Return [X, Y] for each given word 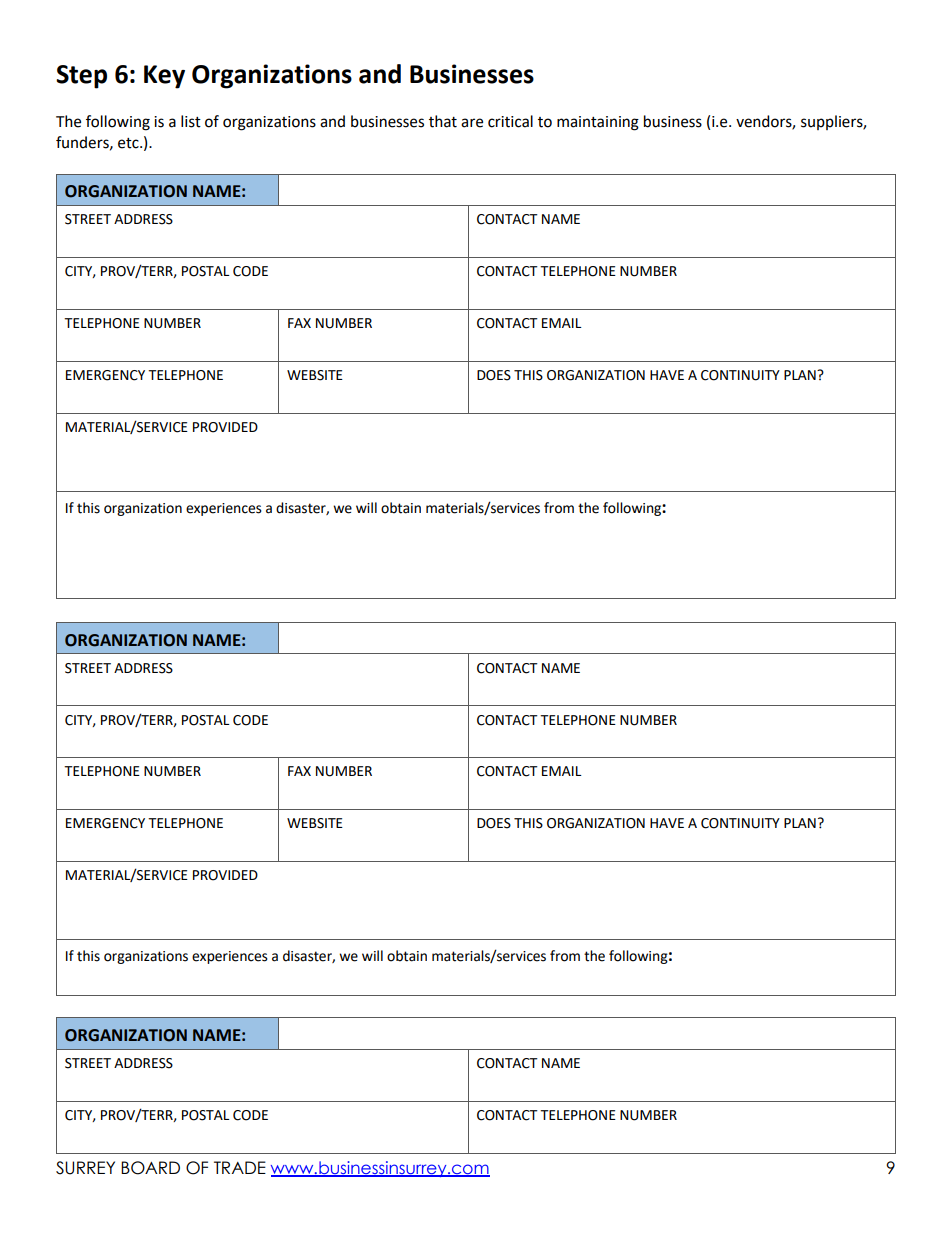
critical [510, 121]
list [191, 121]
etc [129, 143]
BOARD [150, 1168]
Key [164, 77]
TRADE [240, 1167]
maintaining [598, 123]
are [472, 123]
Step [81, 77]
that [443, 121]
